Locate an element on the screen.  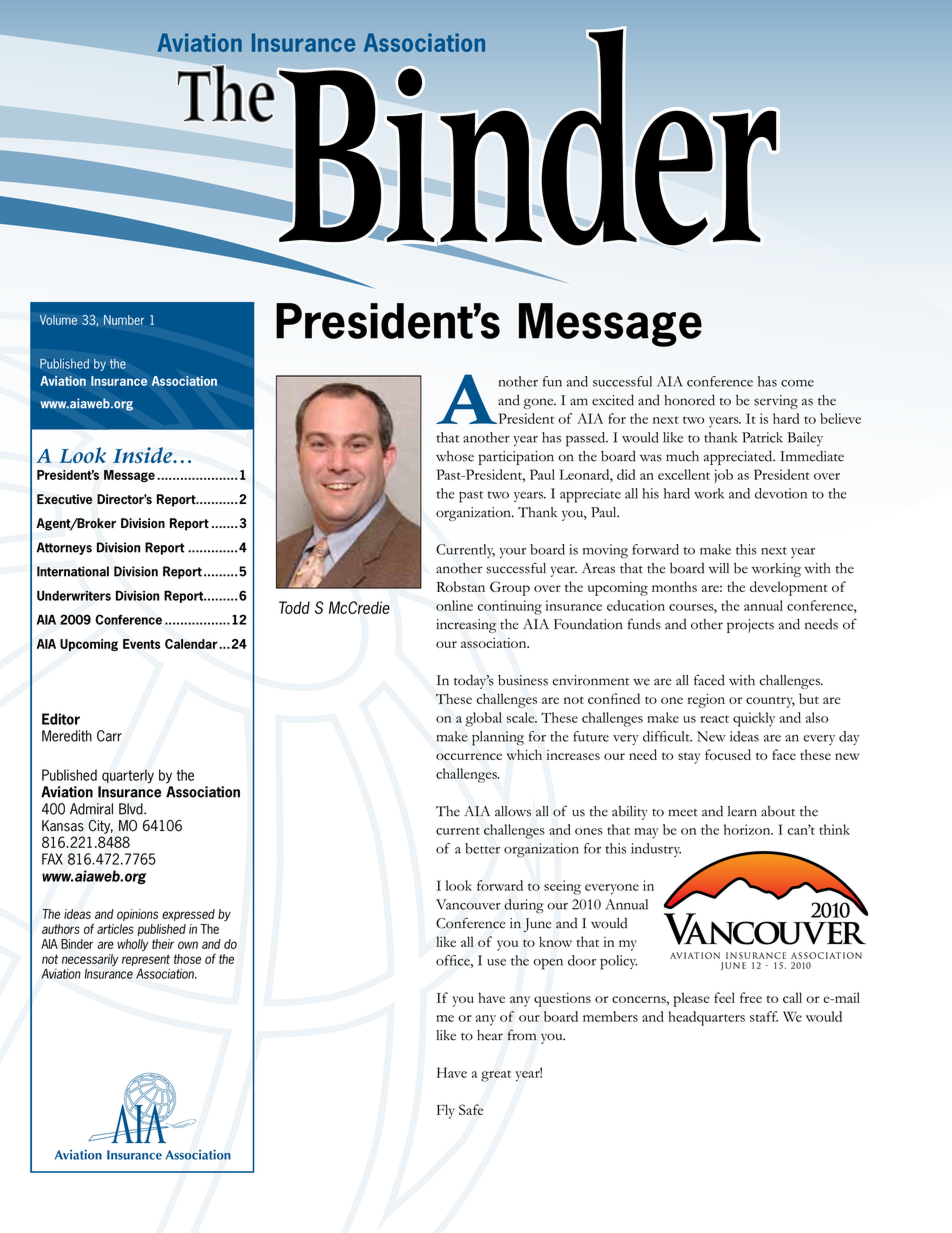
online is located at coordinates (454, 605).
